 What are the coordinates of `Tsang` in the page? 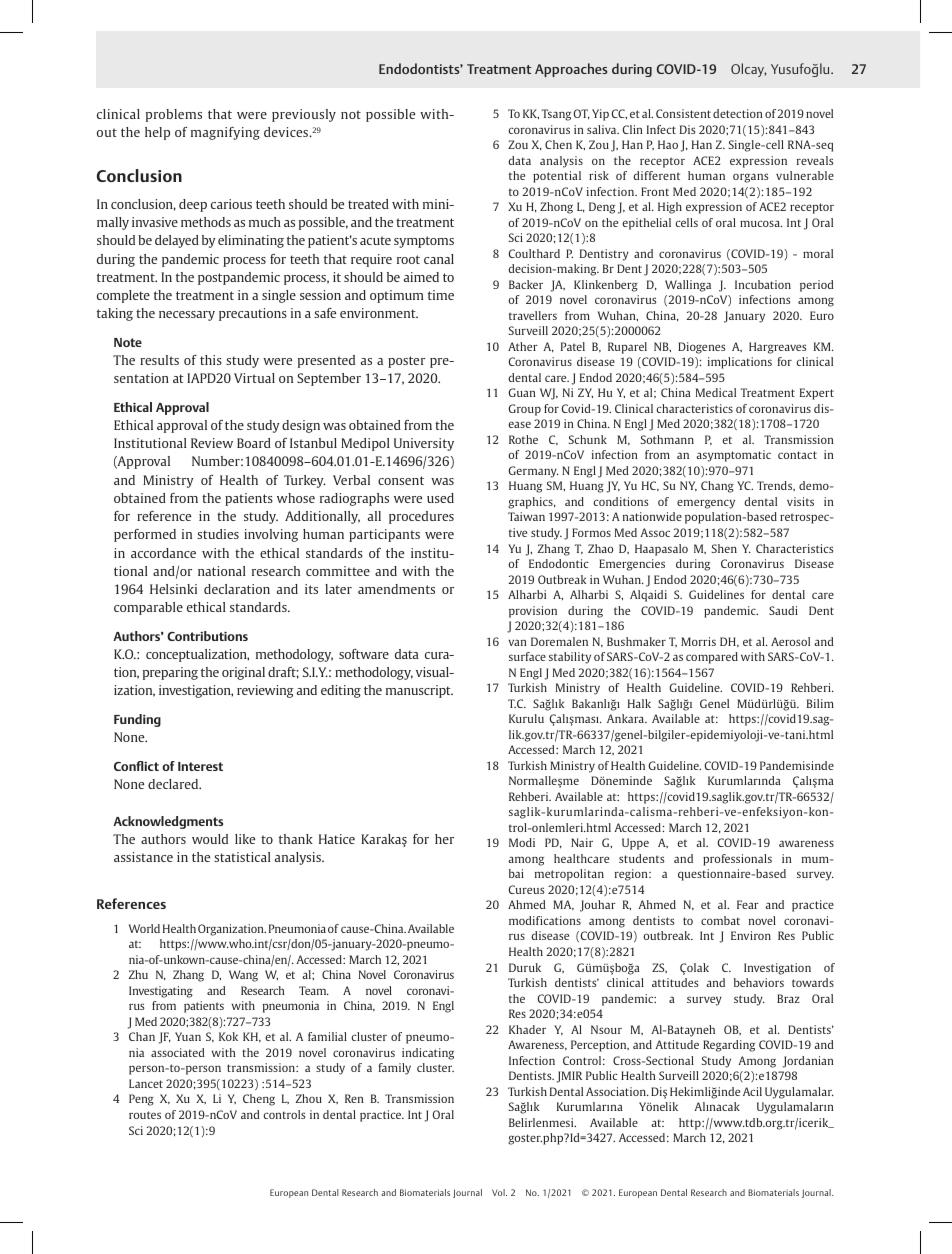 It's located at (556, 115).
